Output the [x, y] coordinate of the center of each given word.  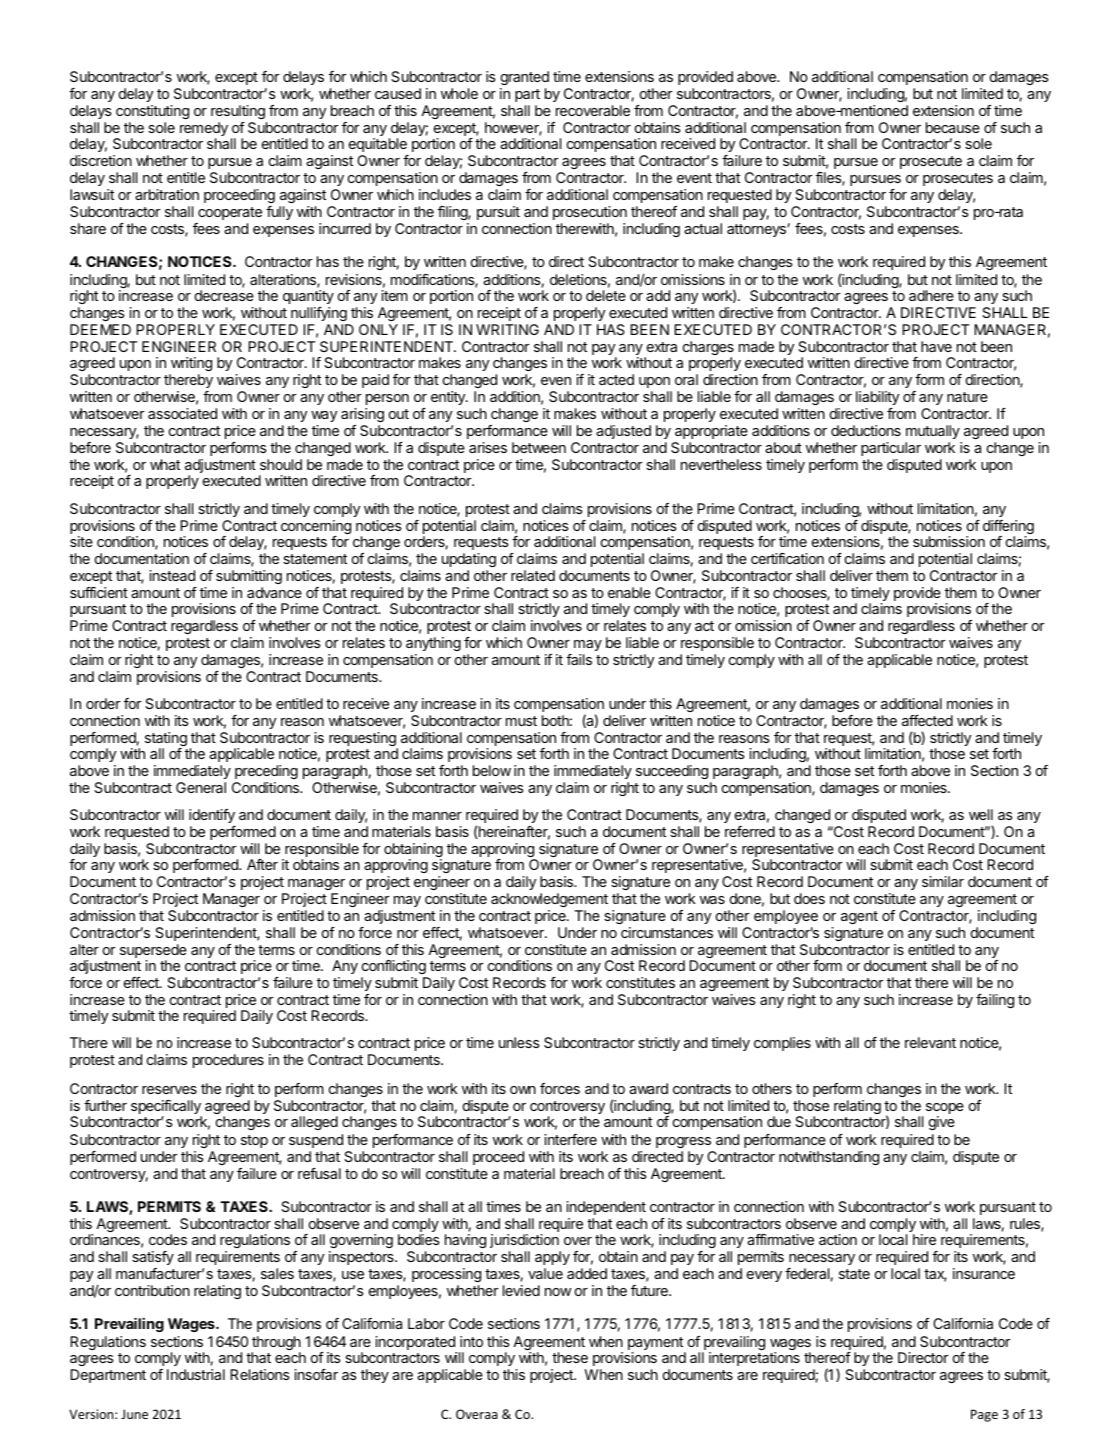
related [533, 575]
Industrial [196, 1374]
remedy [204, 130]
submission [949, 541]
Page [984, 1415]
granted [525, 78]
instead [172, 575]
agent [859, 917]
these [570, 1357]
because [953, 127]
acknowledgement [549, 900]
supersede [153, 951]
